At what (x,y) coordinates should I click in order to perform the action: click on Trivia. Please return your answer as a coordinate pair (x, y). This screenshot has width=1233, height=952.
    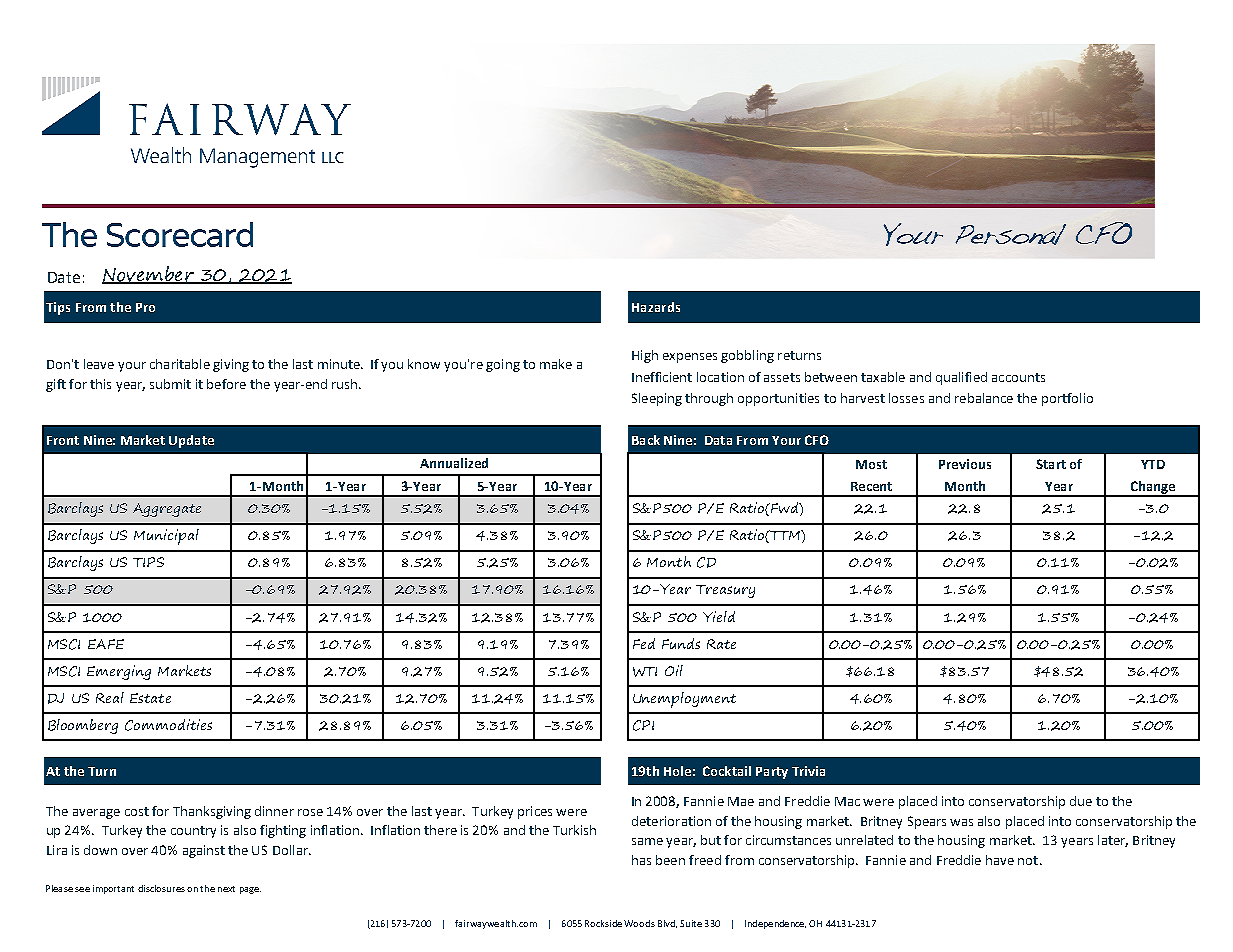
    Looking at the image, I should click on (808, 771).
